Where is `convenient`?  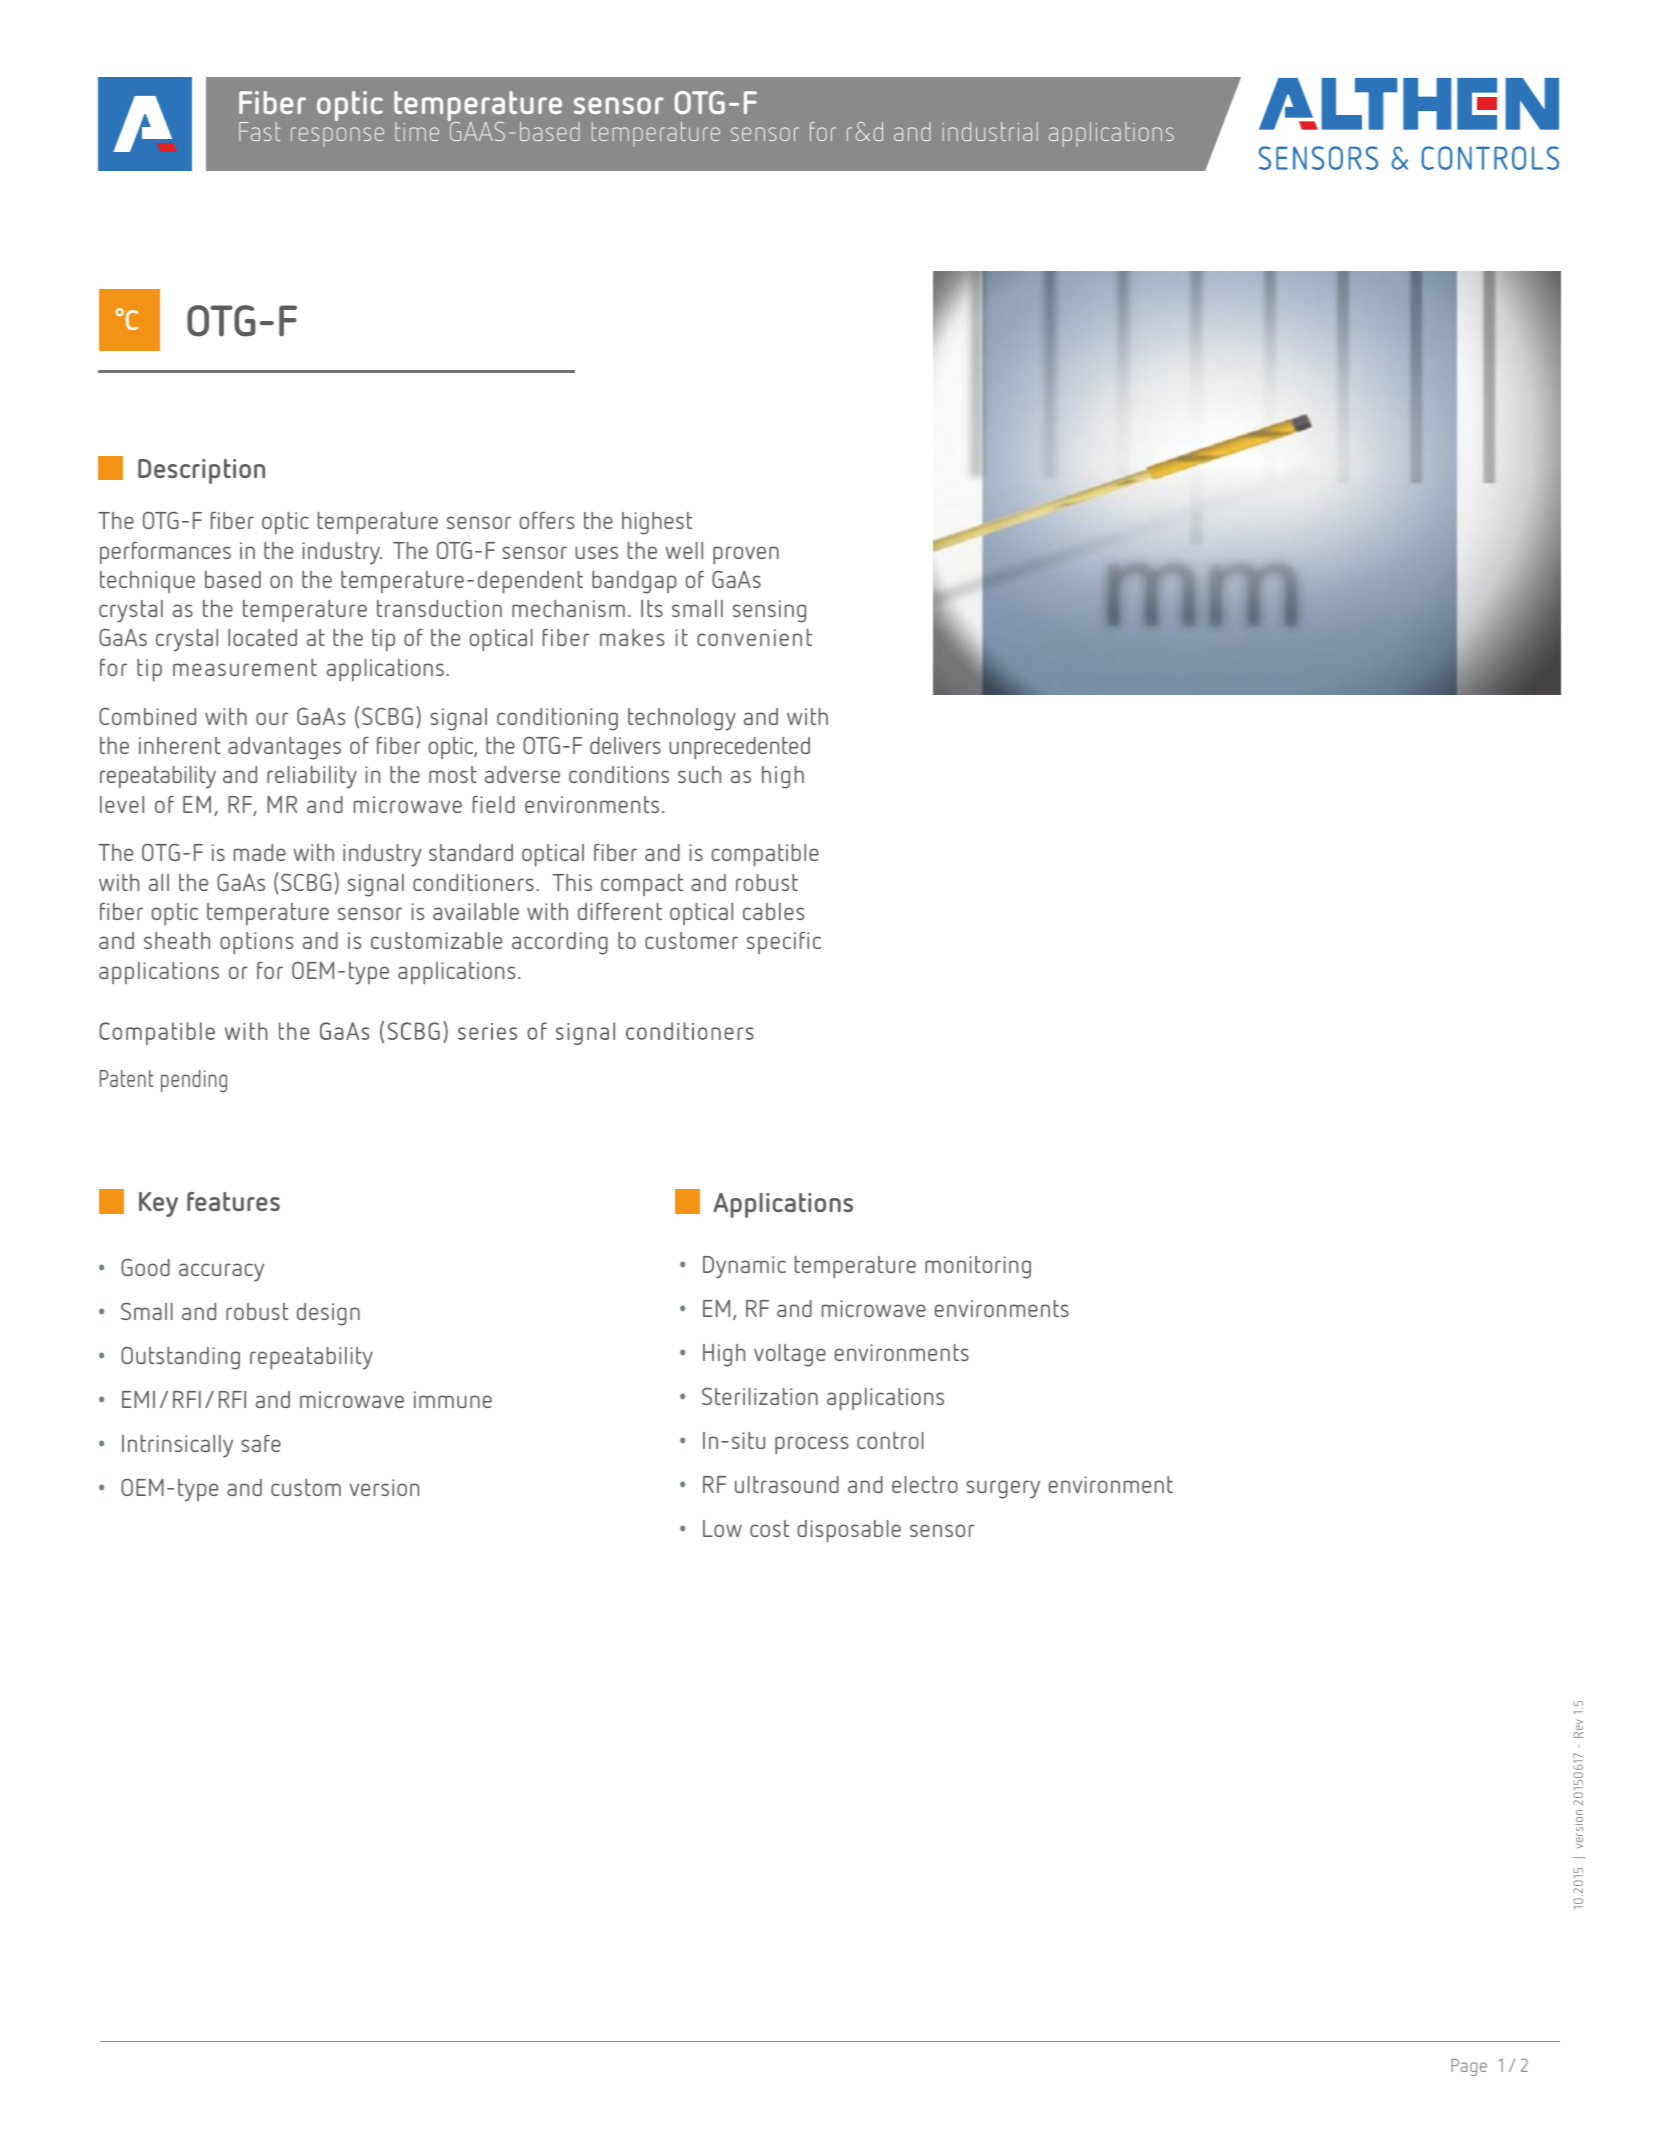
convenient is located at coordinates (754, 637).
